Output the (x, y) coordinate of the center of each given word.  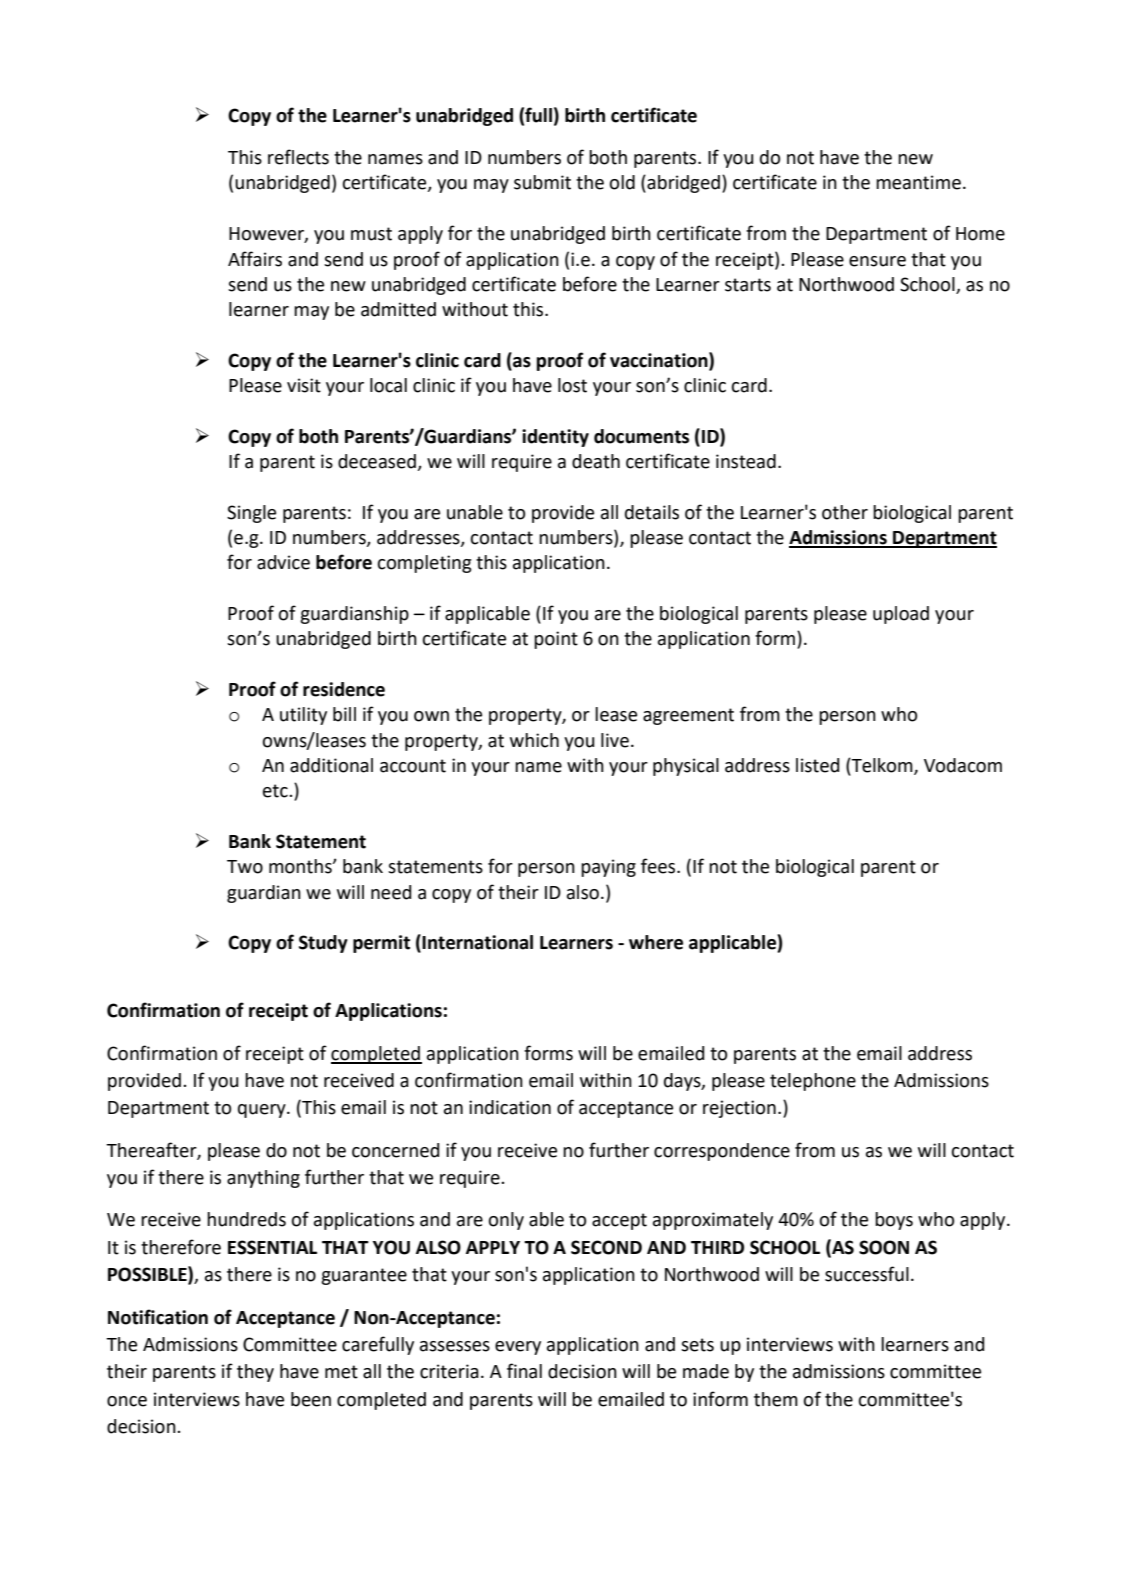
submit (542, 182)
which (534, 740)
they (255, 1373)
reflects (298, 157)
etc (276, 791)
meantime (918, 182)
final (524, 1371)
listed (817, 765)
